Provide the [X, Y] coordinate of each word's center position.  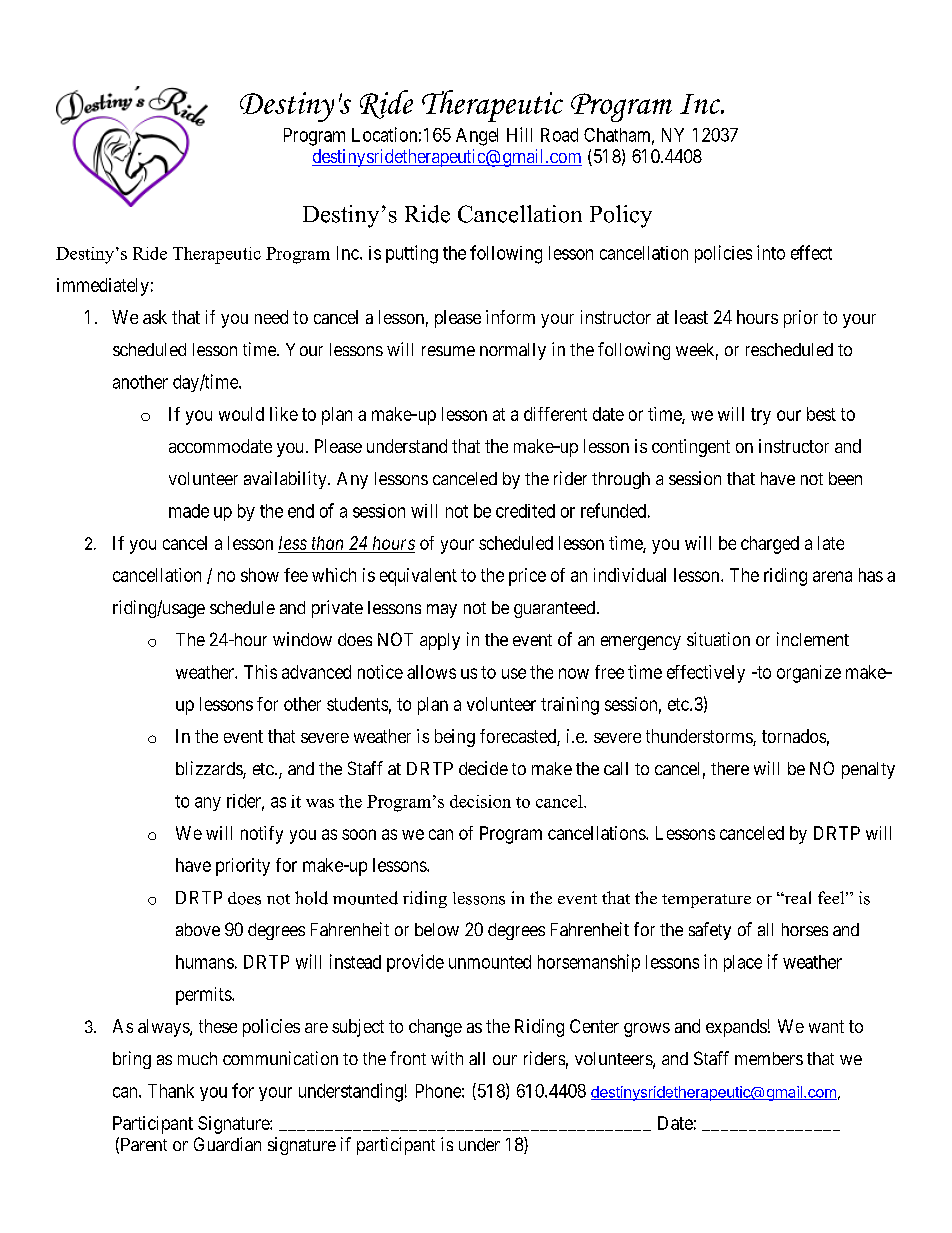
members [769, 1058]
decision [480, 801]
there [730, 768]
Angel [477, 137]
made [189, 511]
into [771, 252]
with [447, 1058]
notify [262, 835]
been [845, 478]
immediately [103, 287]
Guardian [227, 1144]
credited [525, 511]
